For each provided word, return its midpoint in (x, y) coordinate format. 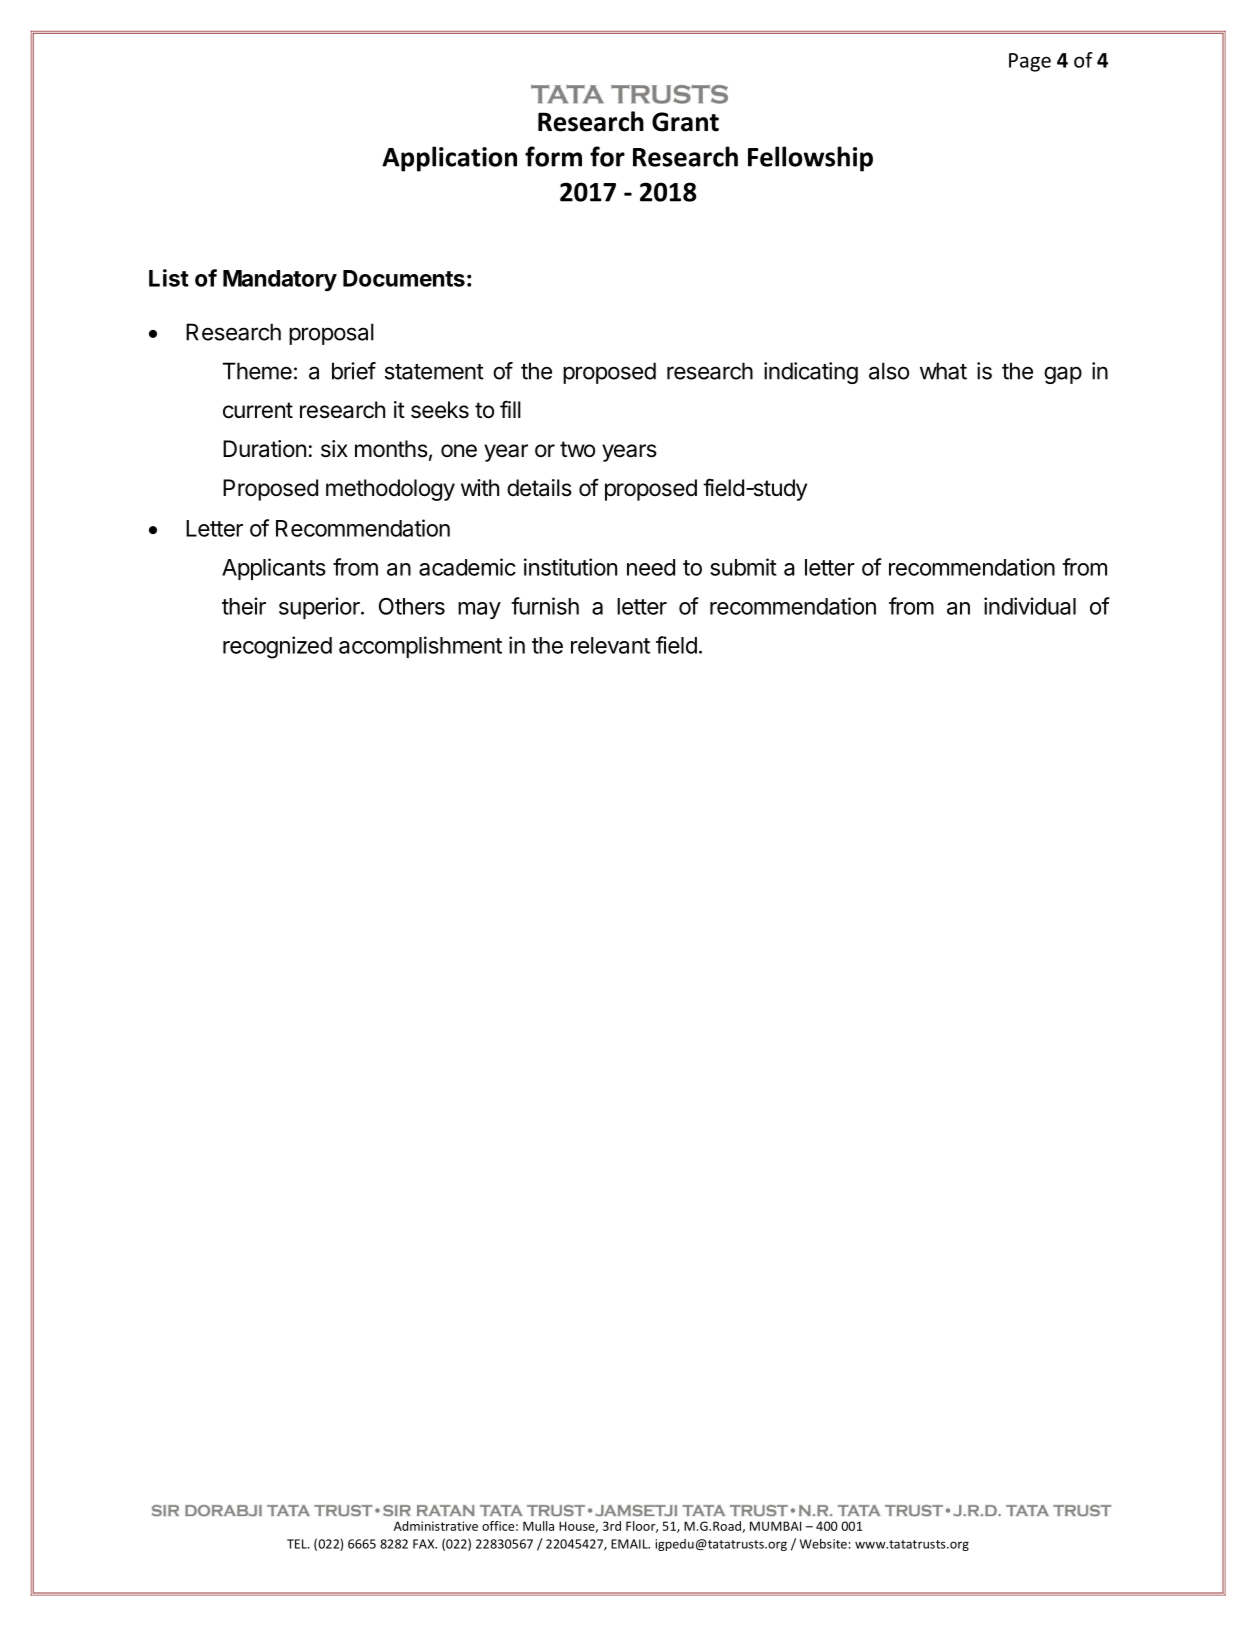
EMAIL (630, 1544)
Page (1030, 62)
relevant (610, 645)
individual (1030, 606)
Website (823, 1544)
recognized (277, 647)
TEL (298, 1544)
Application (449, 159)
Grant (685, 122)
